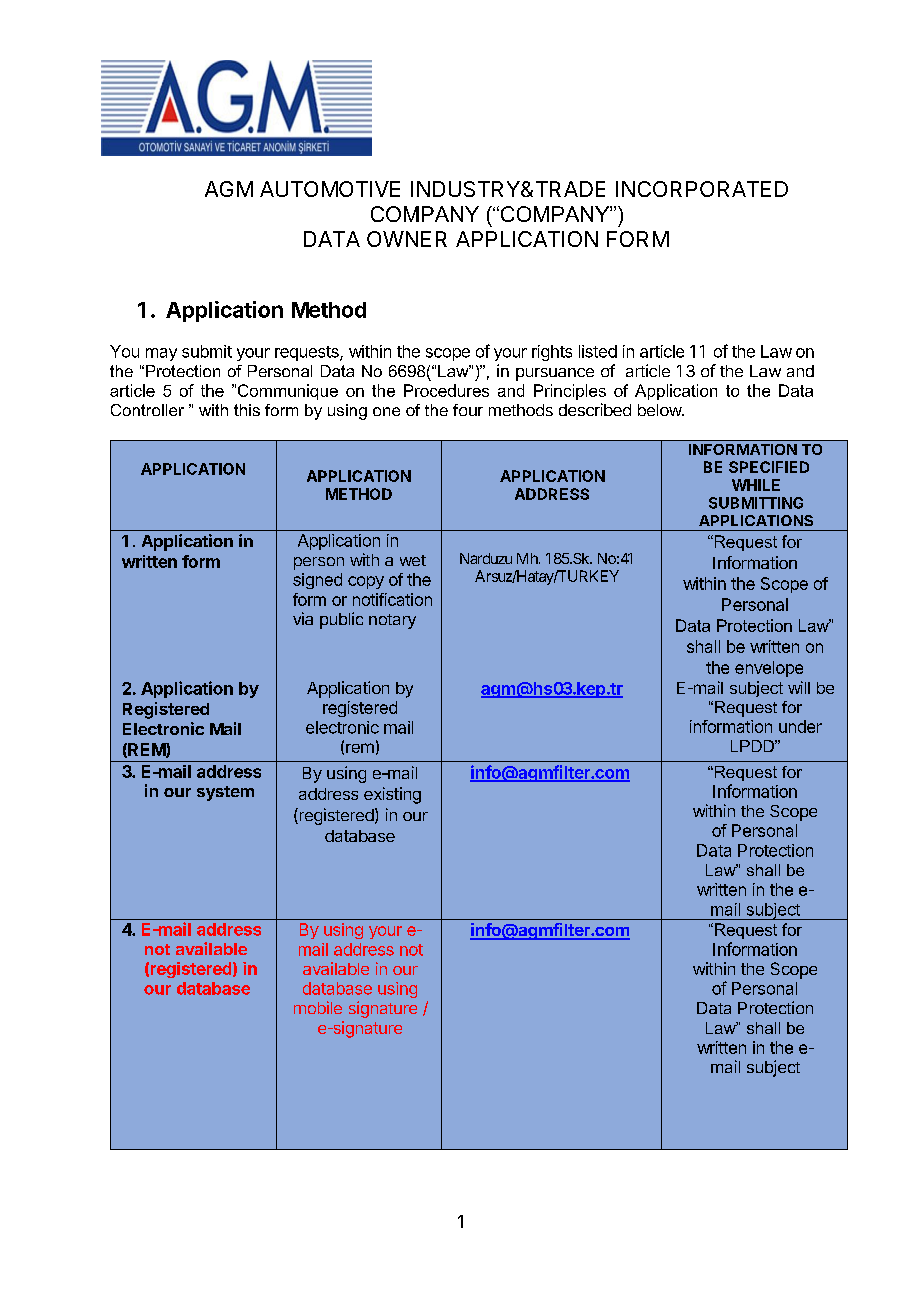 The height and width of the image is (1307, 924). Describe the element at coordinates (161, 354) in the image. I see `may` at that location.
